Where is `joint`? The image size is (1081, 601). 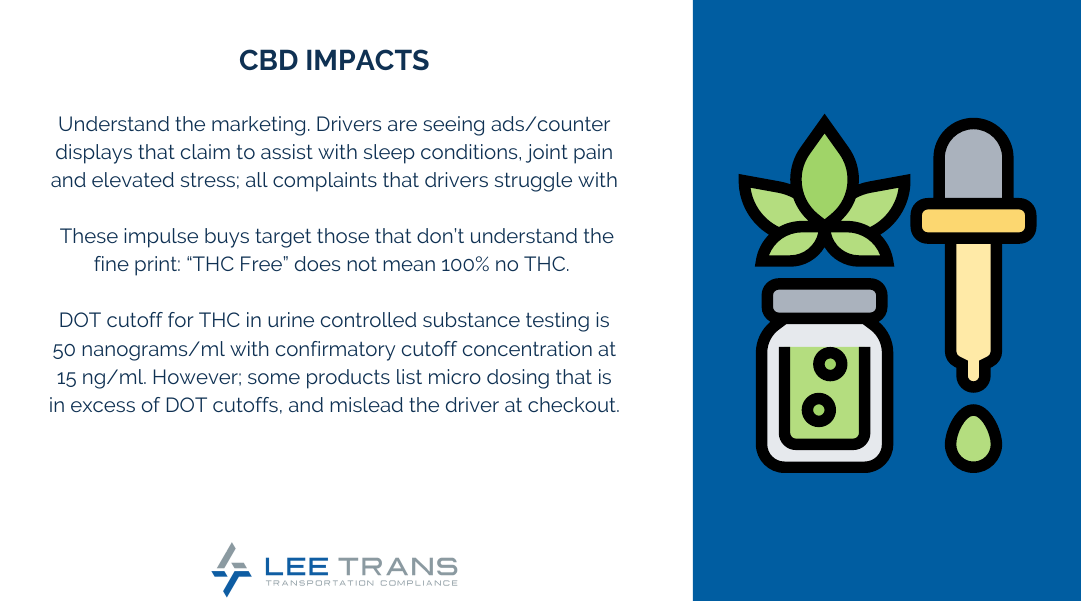 joint is located at coordinates (547, 153).
